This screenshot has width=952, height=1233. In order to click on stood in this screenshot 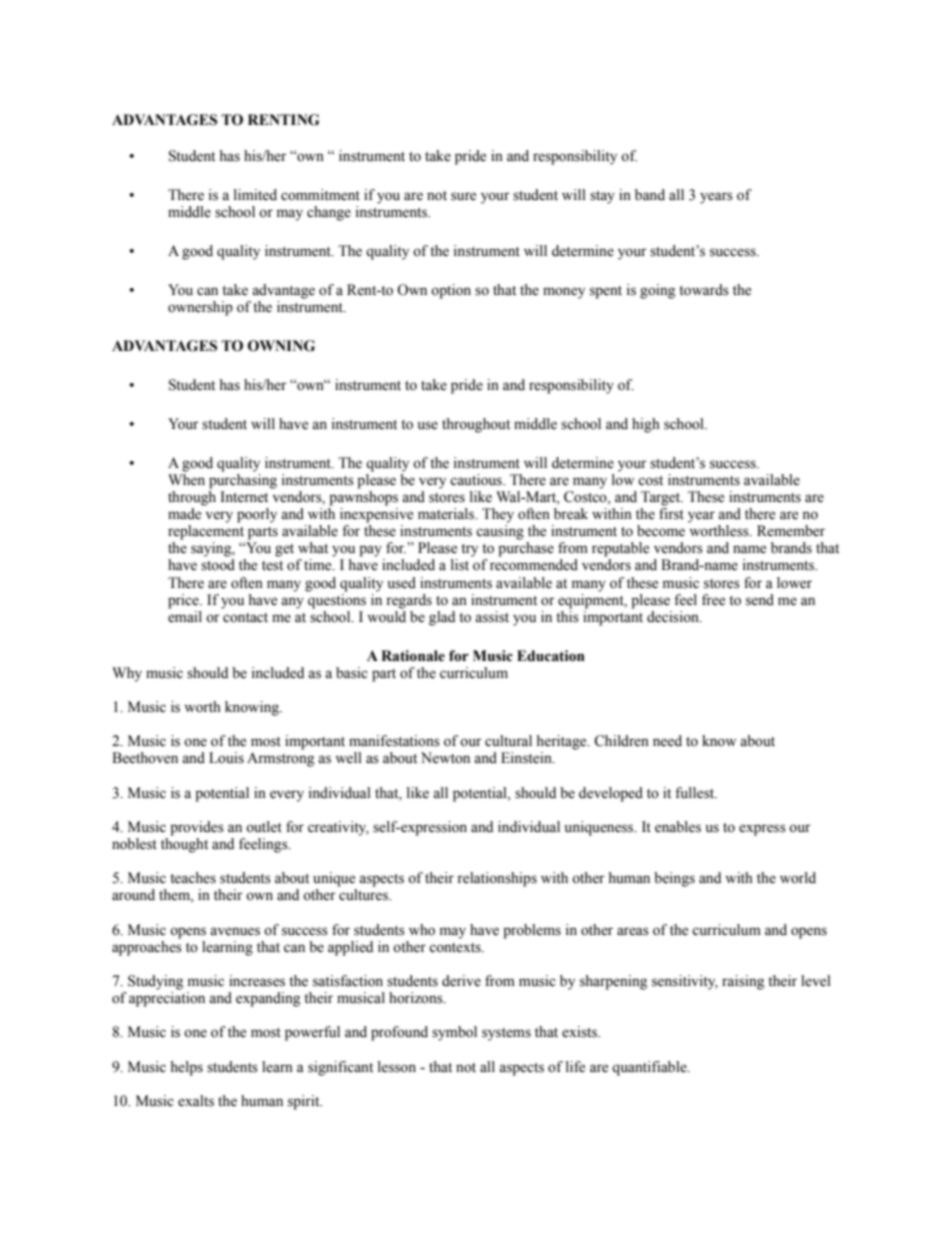, I will do `click(218, 565)`.
